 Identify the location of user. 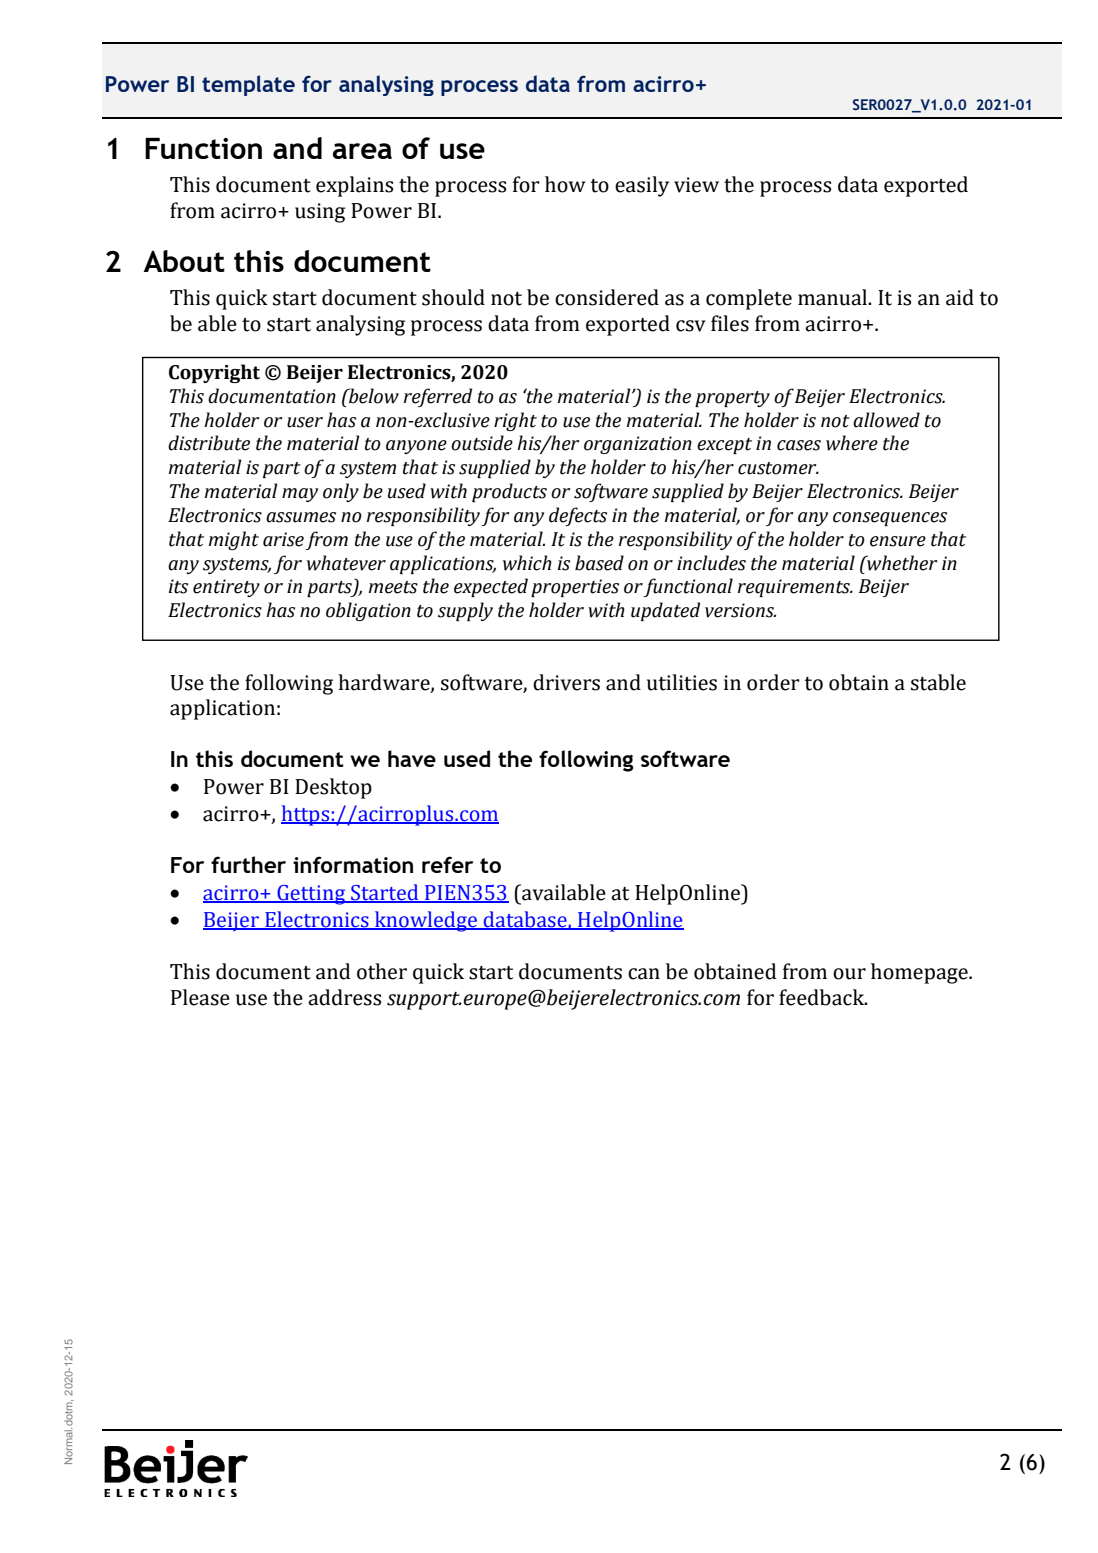
(305, 422).
